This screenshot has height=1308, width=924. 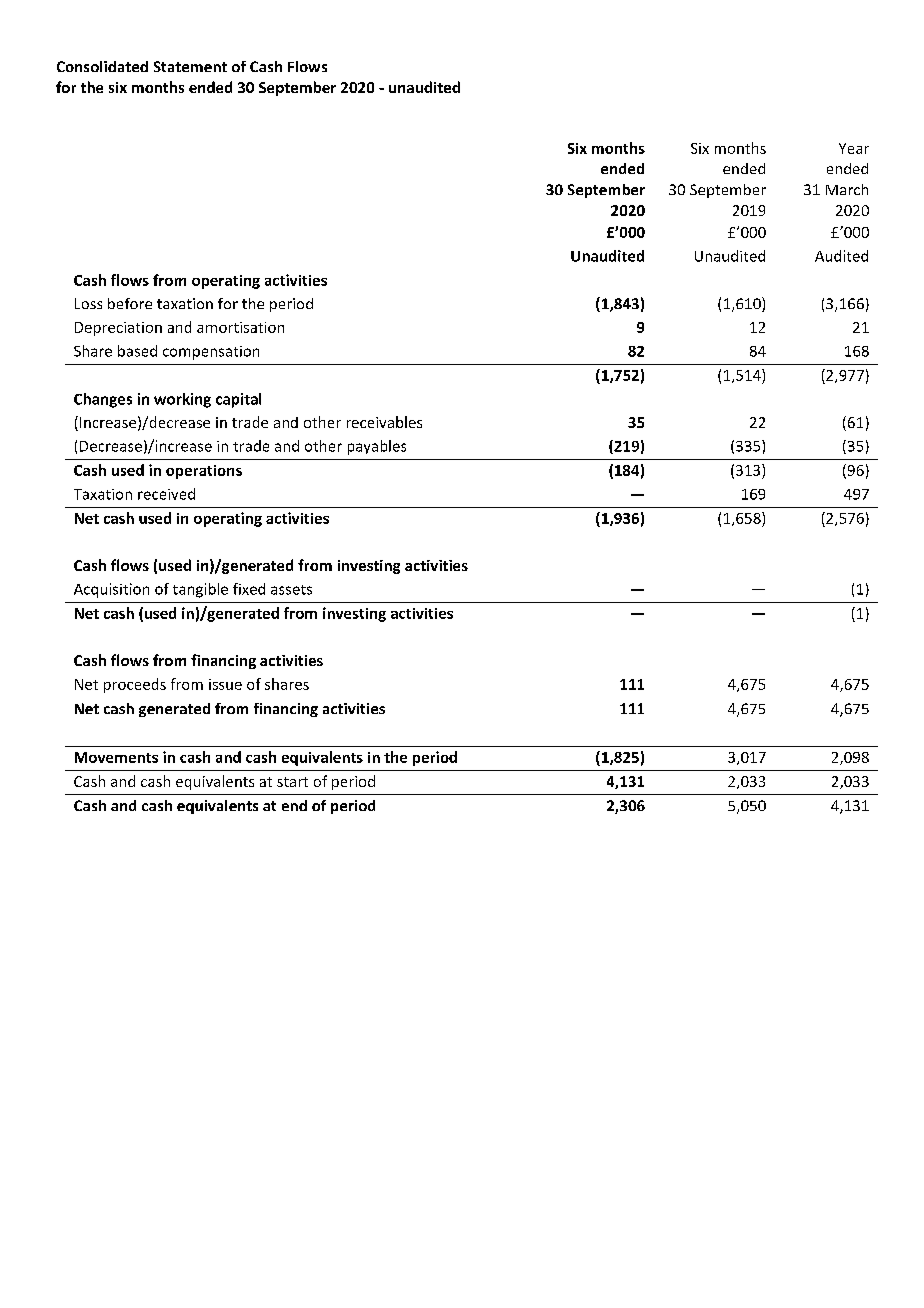 I want to click on Movements, so click(x=116, y=757).
